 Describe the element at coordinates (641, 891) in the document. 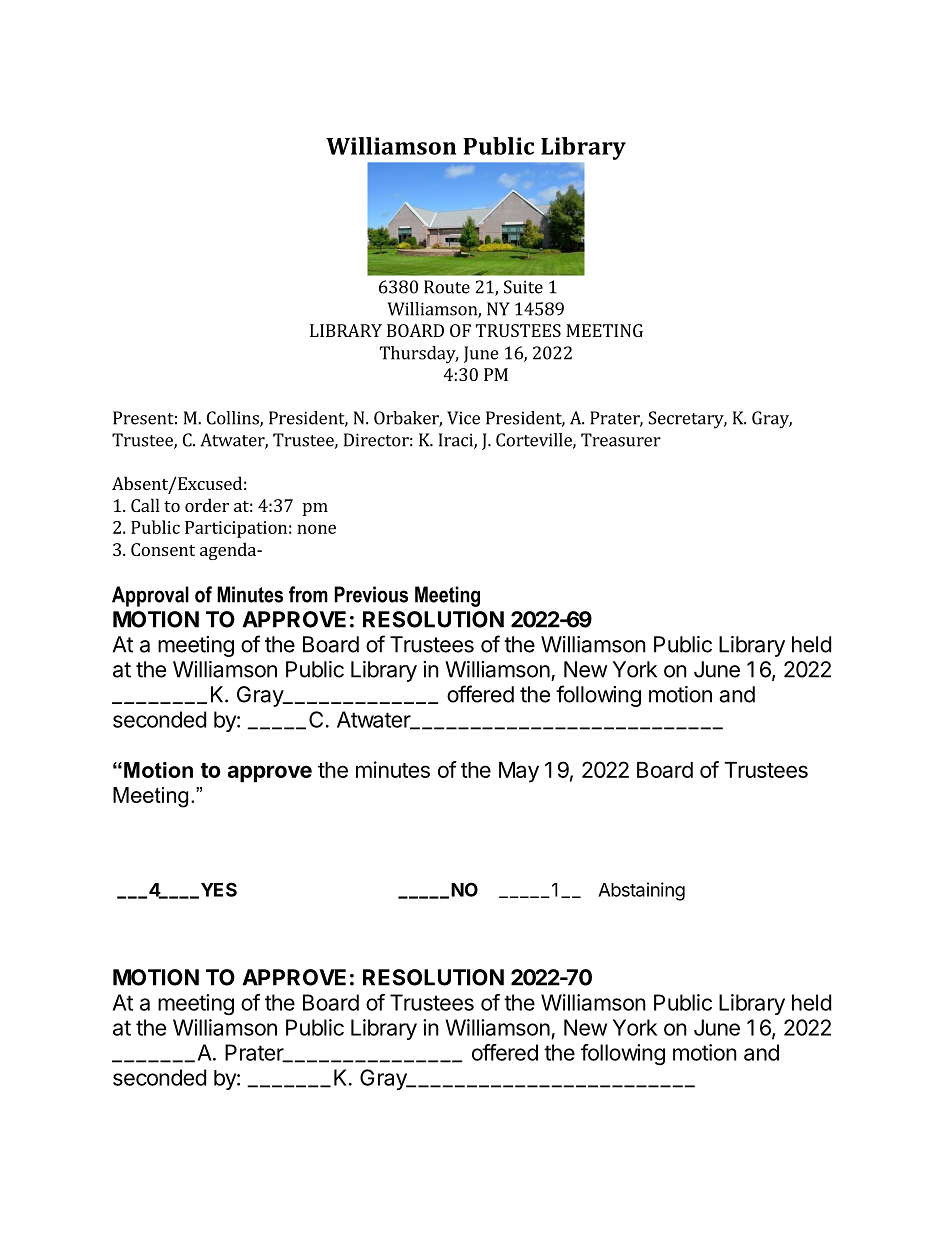

I see `Abstaining` at that location.
